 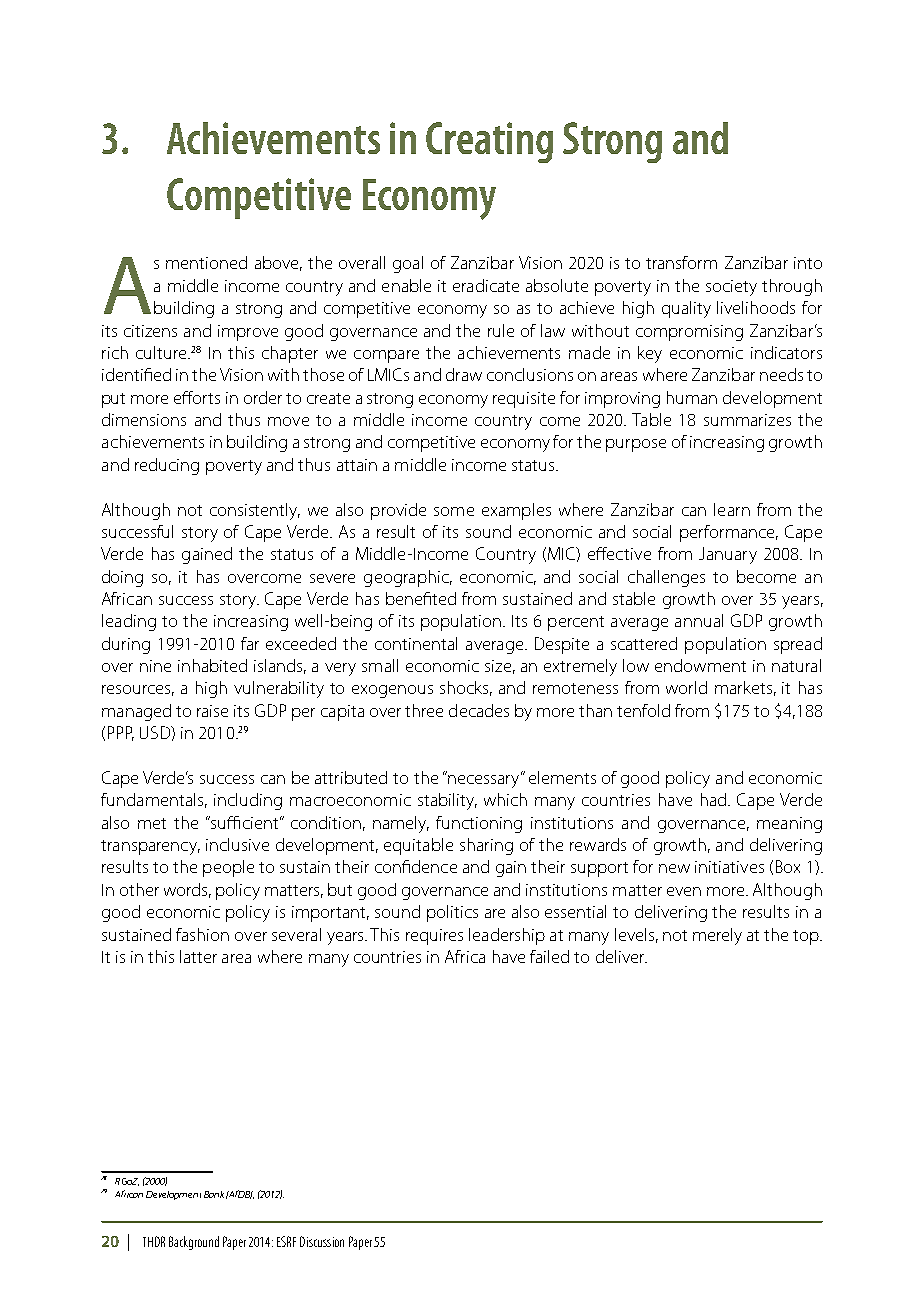 What do you see at coordinates (194, 1243) in the page?
I see `Background` at bounding box center [194, 1243].
